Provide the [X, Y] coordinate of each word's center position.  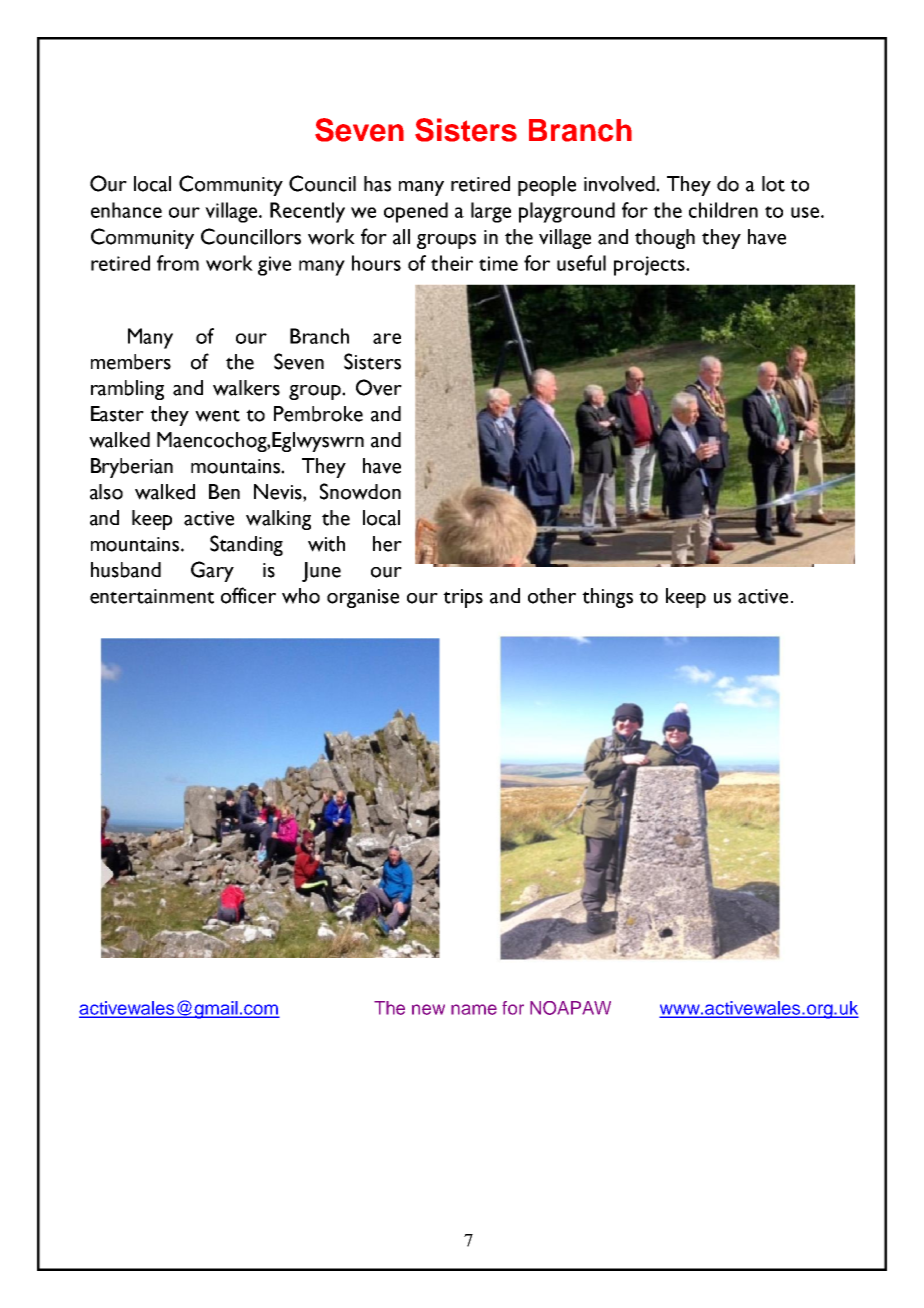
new [428, 1009]
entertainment [152, 596]
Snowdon [360, 491]
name [474, 1009]
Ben [224, 492]
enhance [126, 210]
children [723, 210]
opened [416, 212]
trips [463, 598]
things [607, 598]
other [552, 596]
